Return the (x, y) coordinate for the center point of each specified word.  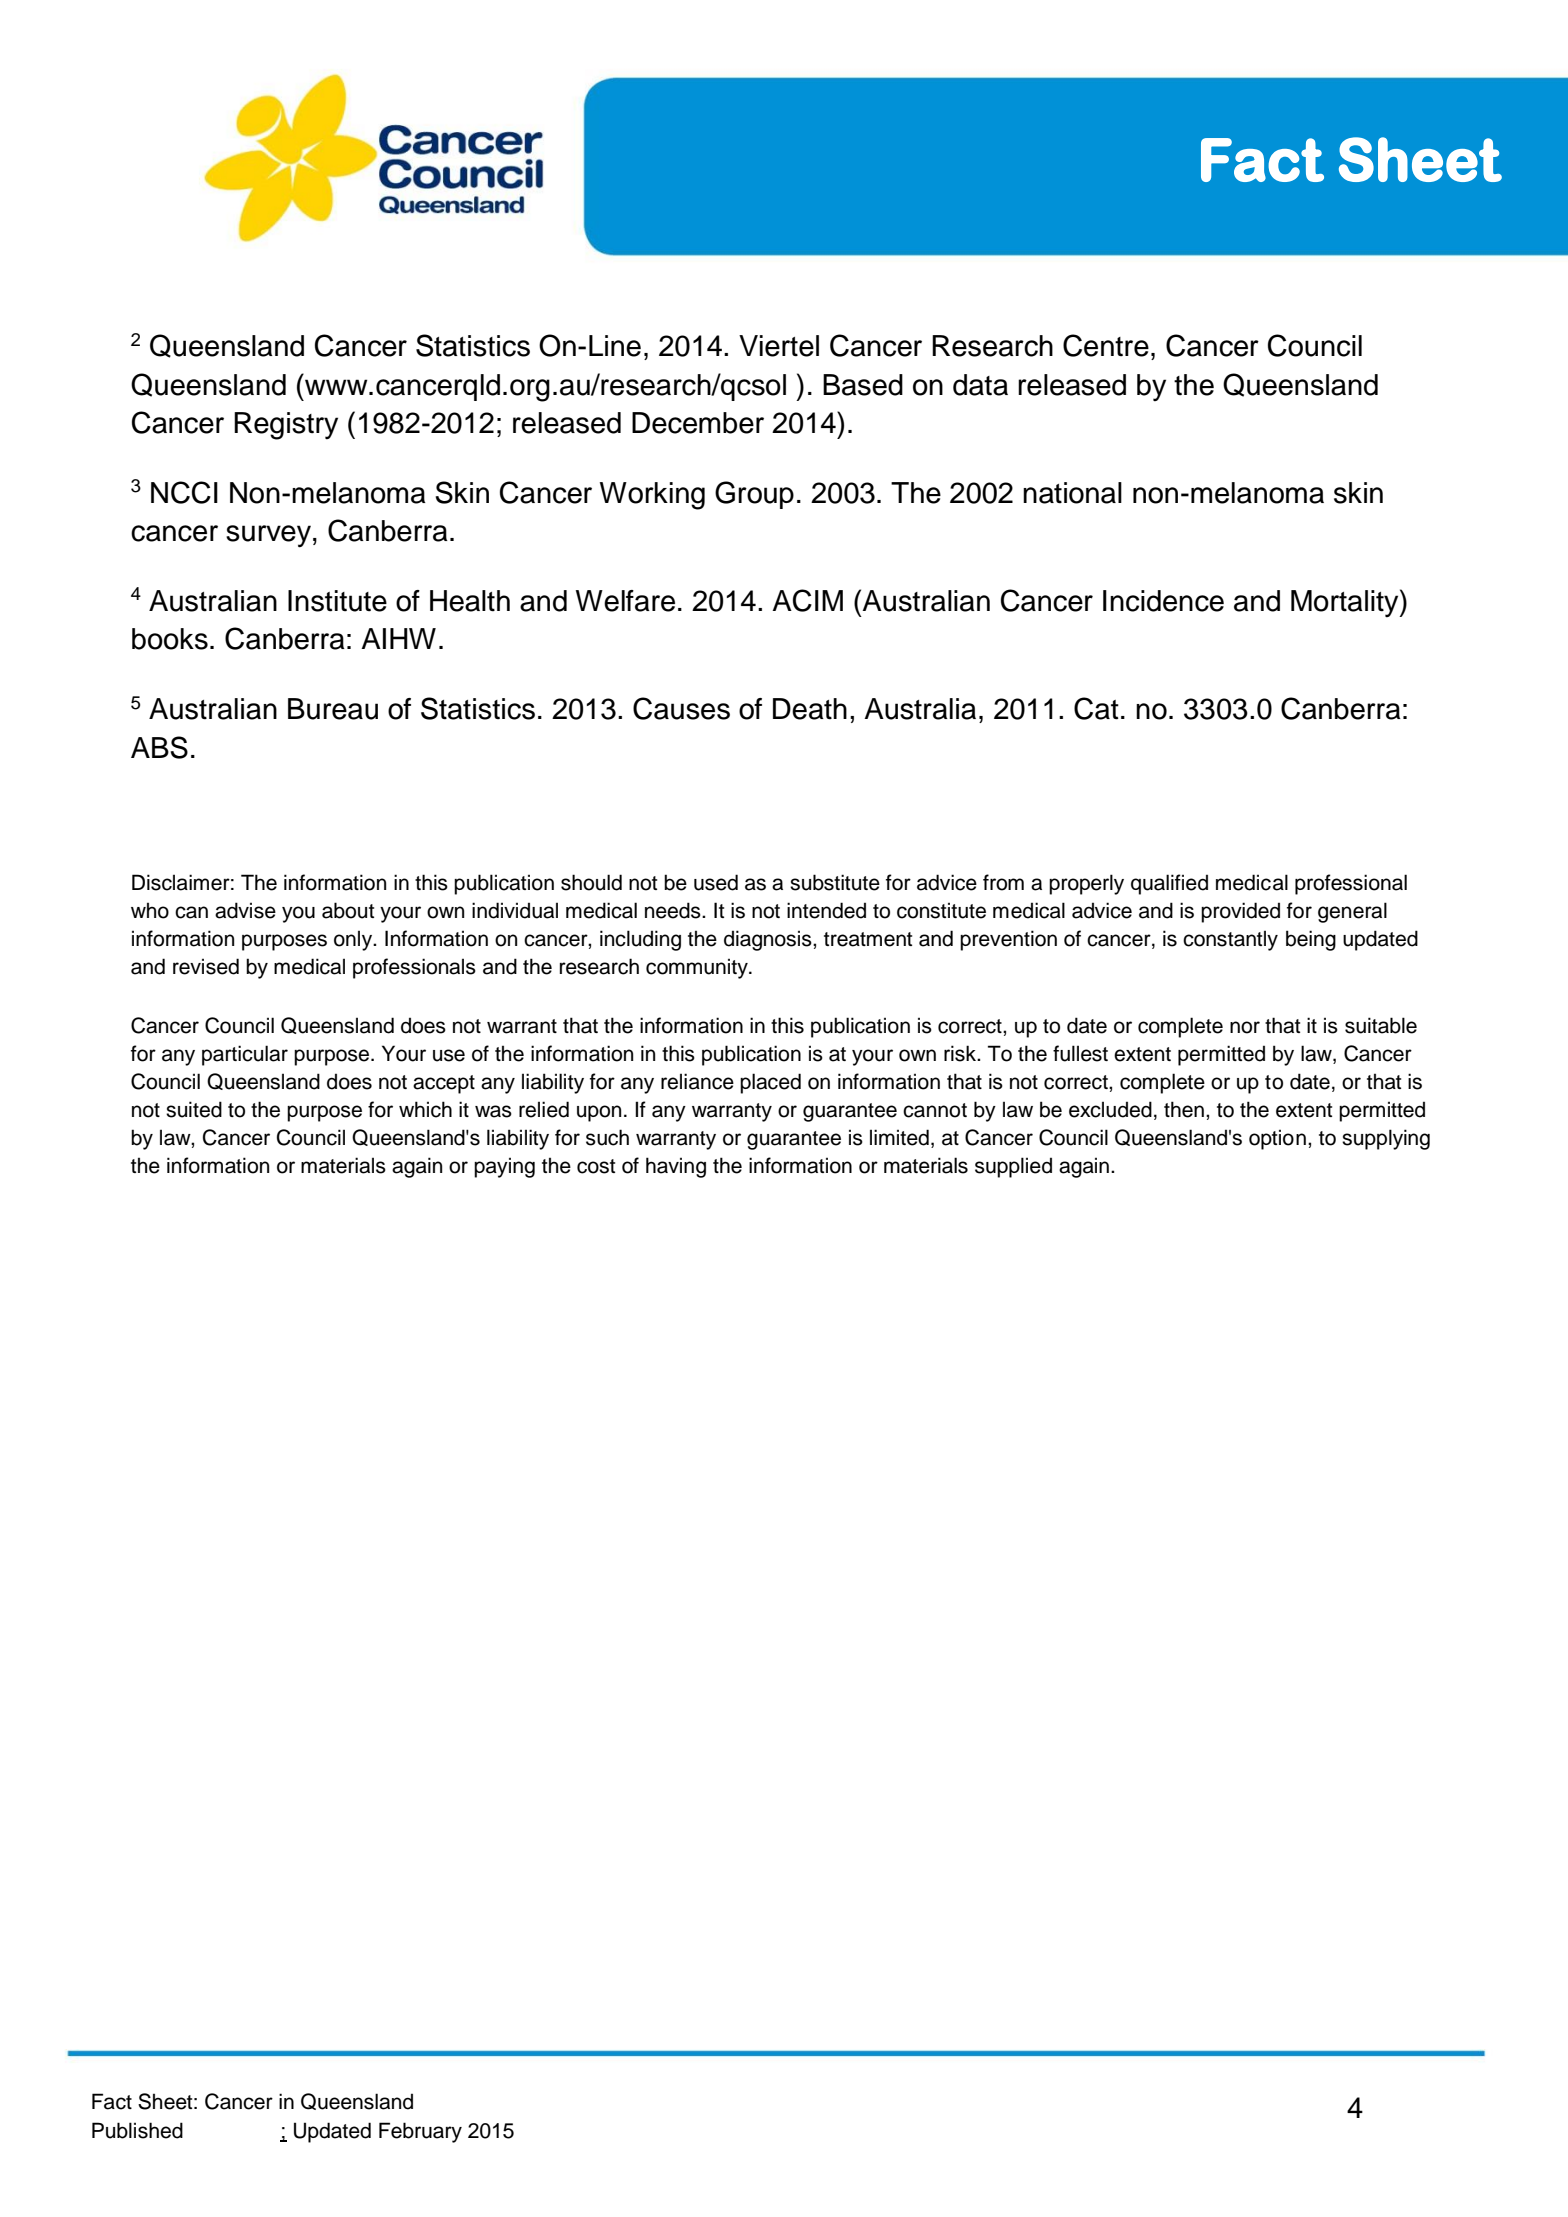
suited (194, 1109)
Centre (1106, 345)
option (1277, 1139)
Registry (286, 426)
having (676, 1167)
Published (137, 2130)
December (698, 423)
